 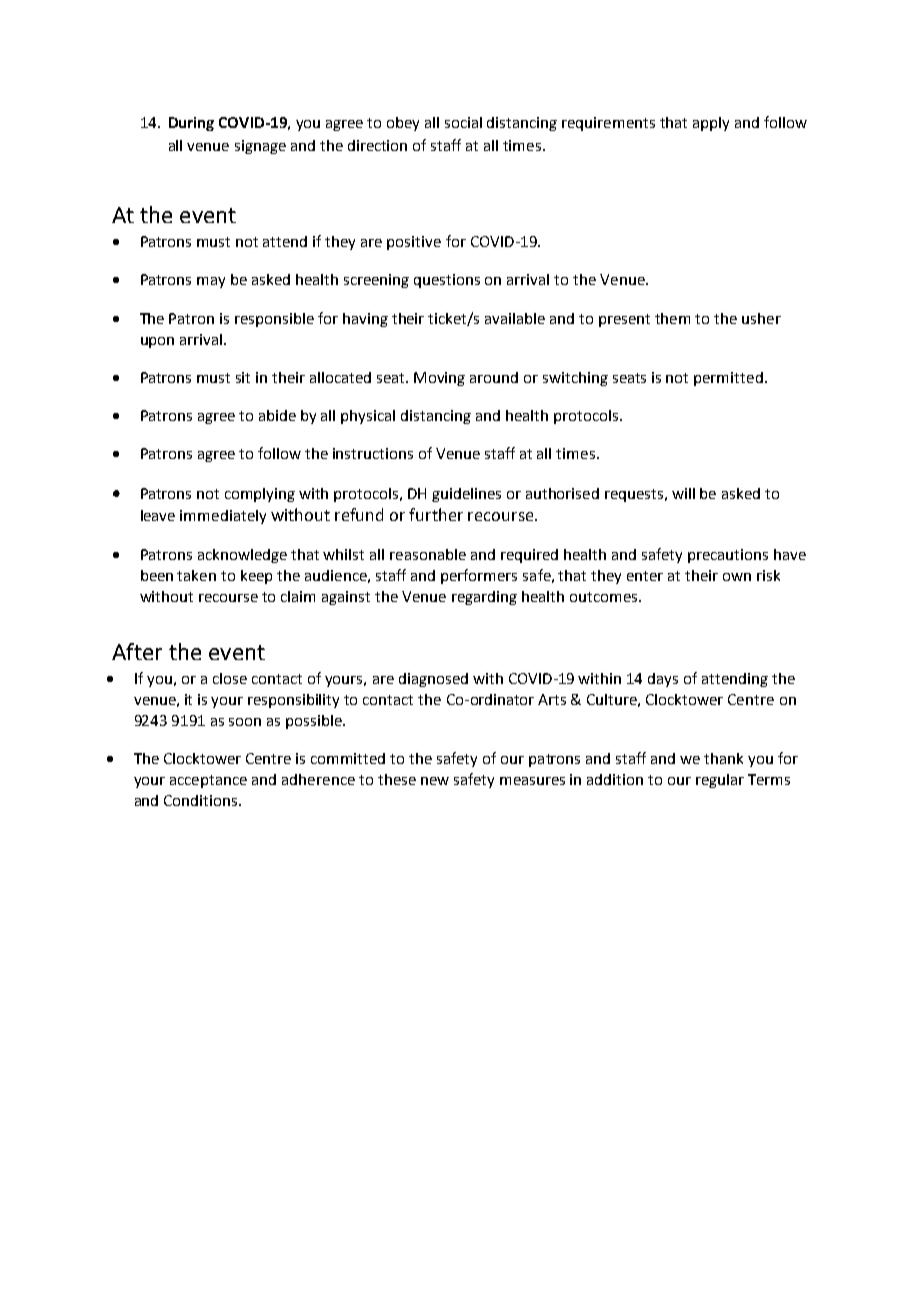 What do you see at coordinates (463, 122) in the screenshot?
I see `social` at bounding box center [463, 122].
